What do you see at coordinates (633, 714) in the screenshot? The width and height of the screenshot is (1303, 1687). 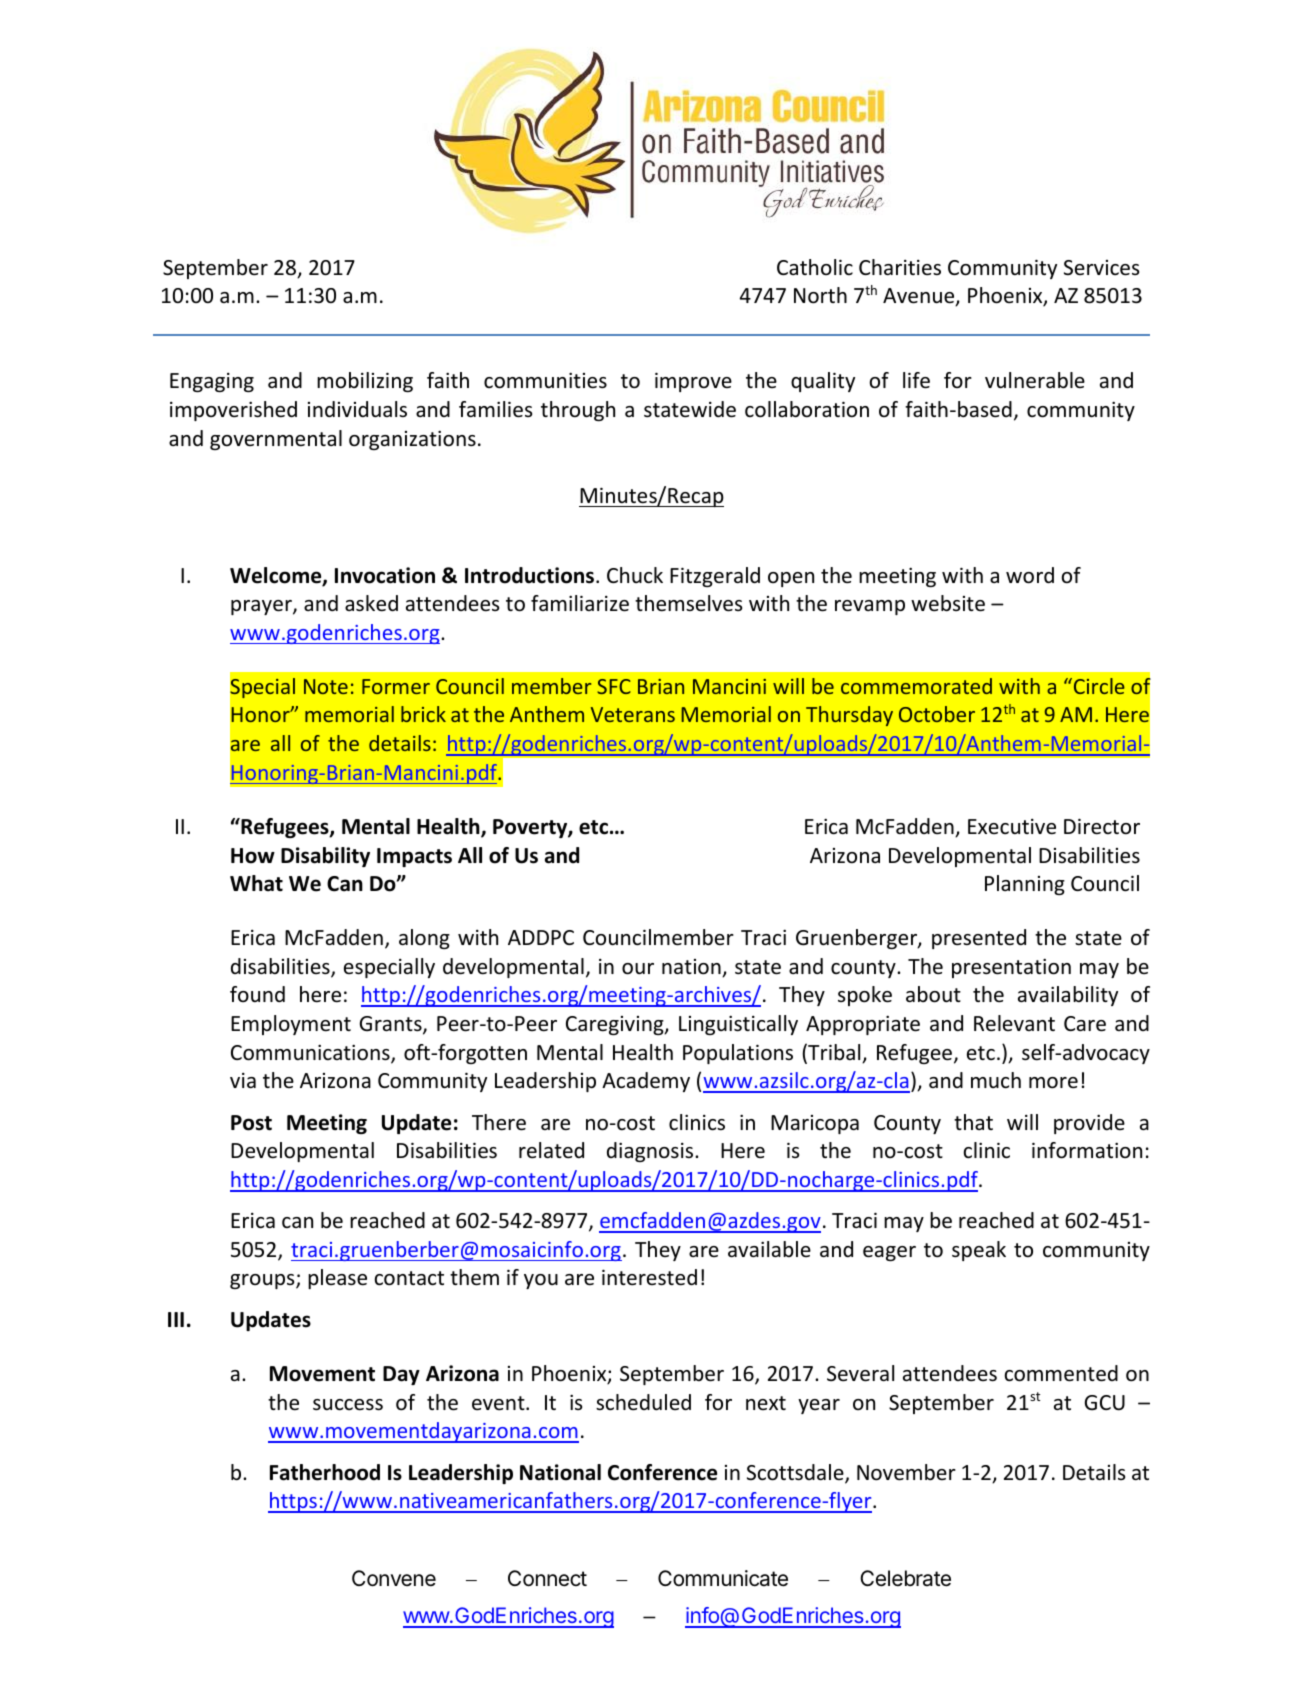 I see `Veterans` at bounding box center [633, 714].
